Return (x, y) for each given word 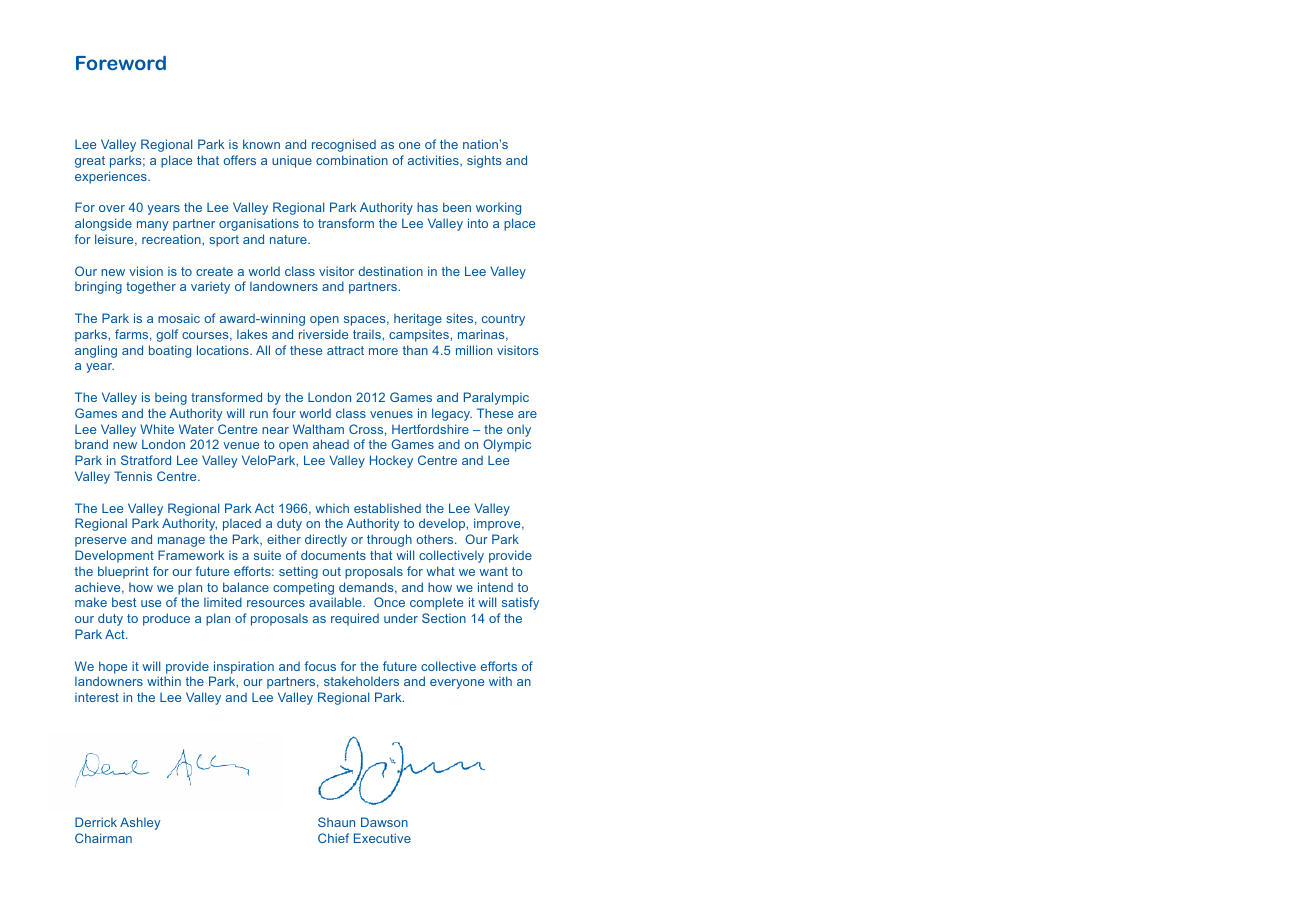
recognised (344, 145)
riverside (323, 334)
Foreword (121, 62)
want (493, 571)
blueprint (123, 572)
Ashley (140, 823)
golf (167, 335)
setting (298, 573)
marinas (482, 335)
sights (484, 161)
